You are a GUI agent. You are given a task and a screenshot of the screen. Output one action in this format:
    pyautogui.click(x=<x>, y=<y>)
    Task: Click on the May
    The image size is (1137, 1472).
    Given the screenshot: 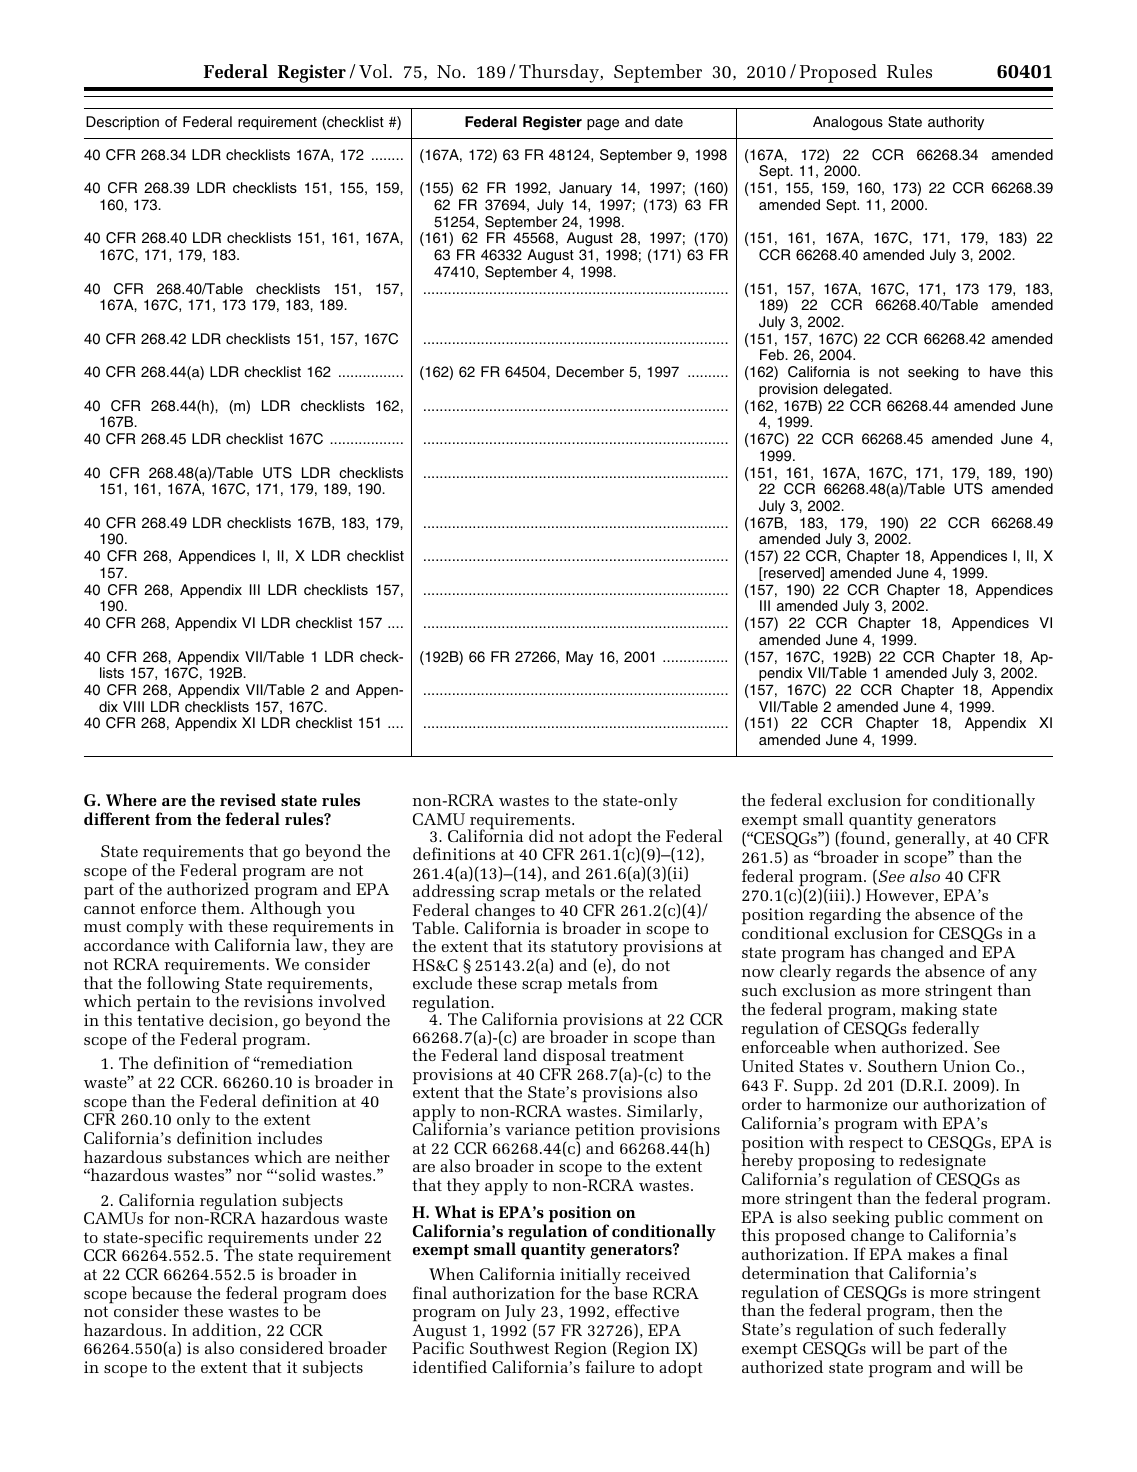 What is the action you would take?
    pyautogui.click(x=579, y=658)
